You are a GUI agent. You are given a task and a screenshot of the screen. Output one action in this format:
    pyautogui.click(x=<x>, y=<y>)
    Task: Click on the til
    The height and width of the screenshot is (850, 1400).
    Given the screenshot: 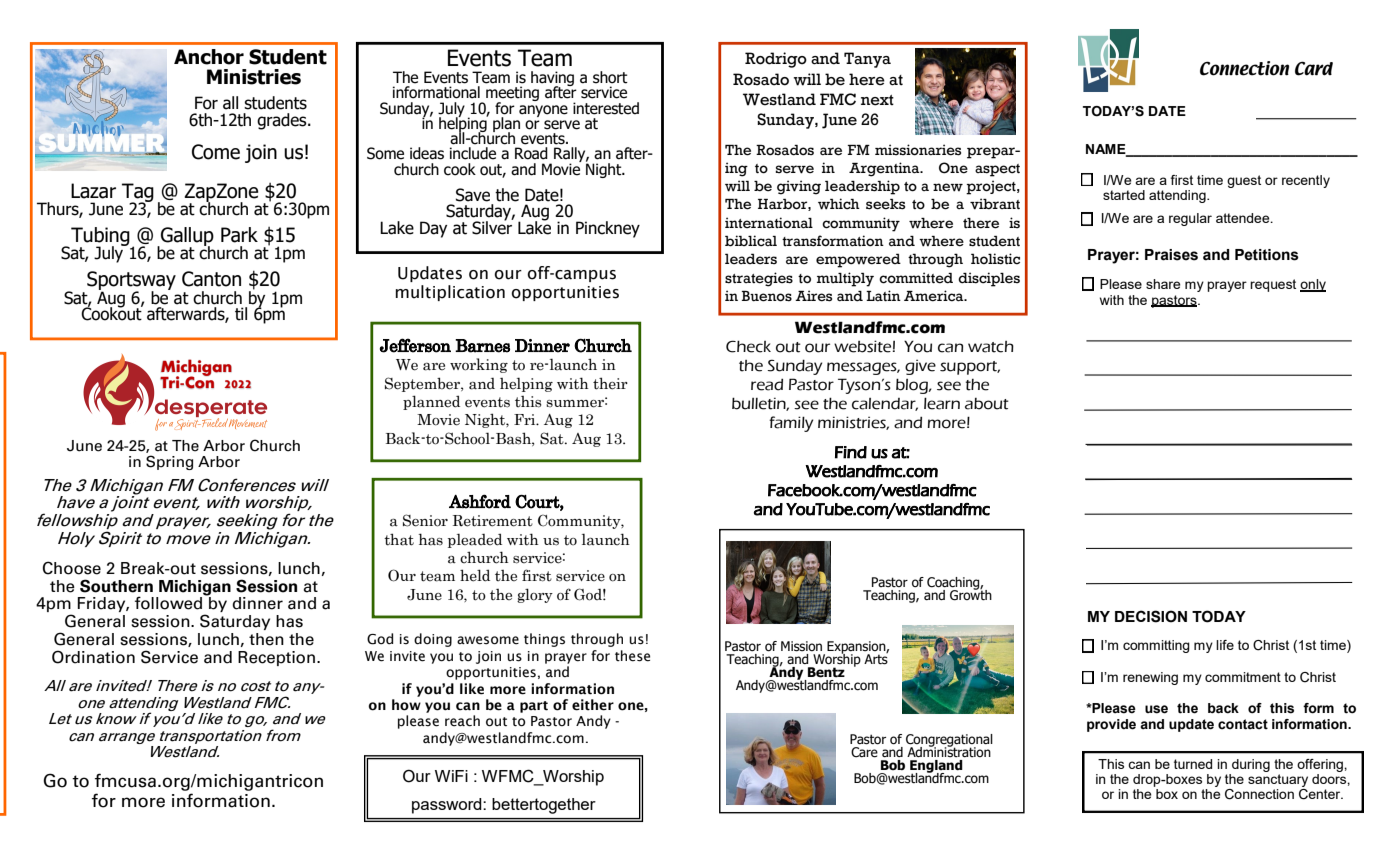 What is the action you would take?
    pyautogui.click(x=241, y=314)
